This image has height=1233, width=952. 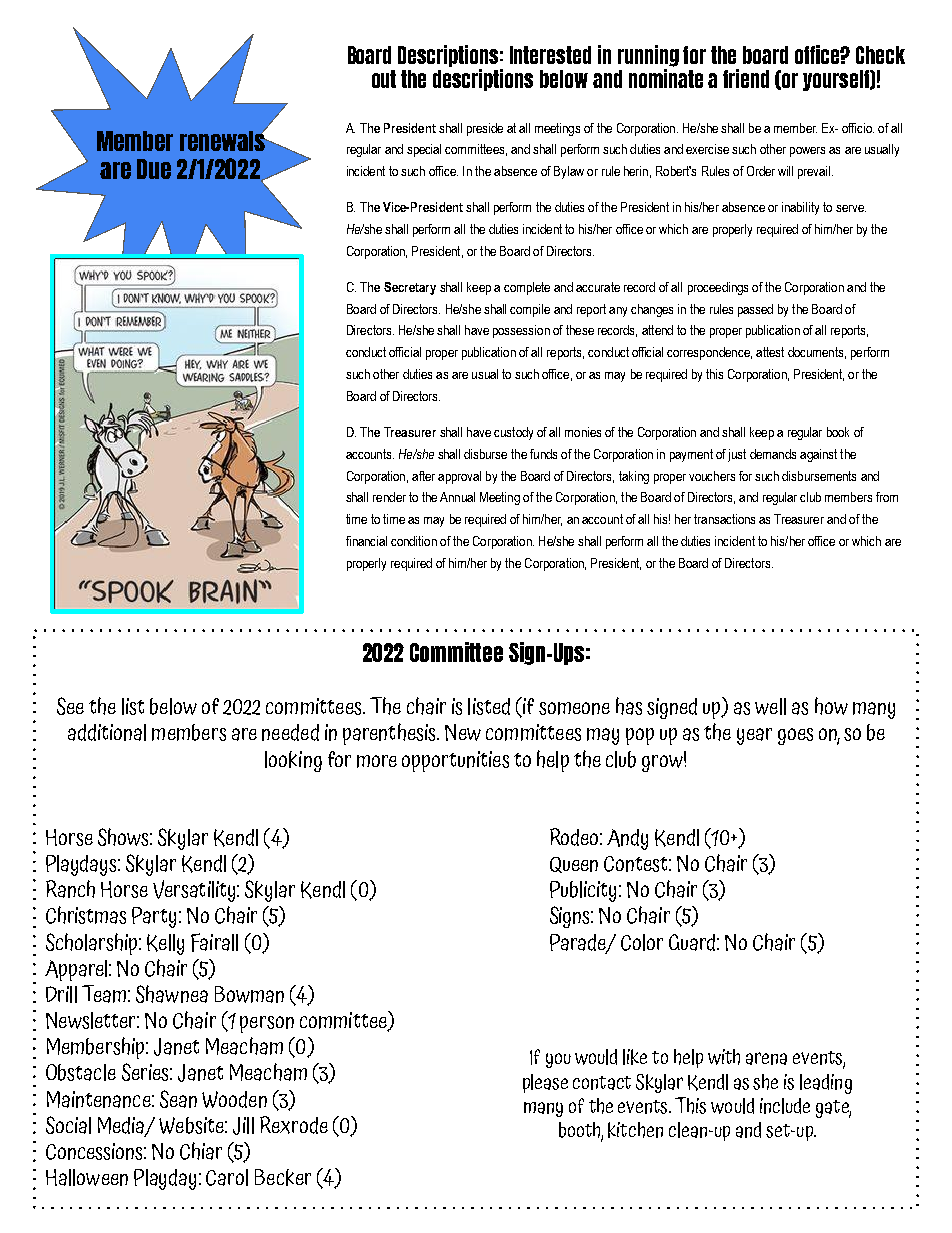 I want to click on friend, so click(x=746, y=78).
